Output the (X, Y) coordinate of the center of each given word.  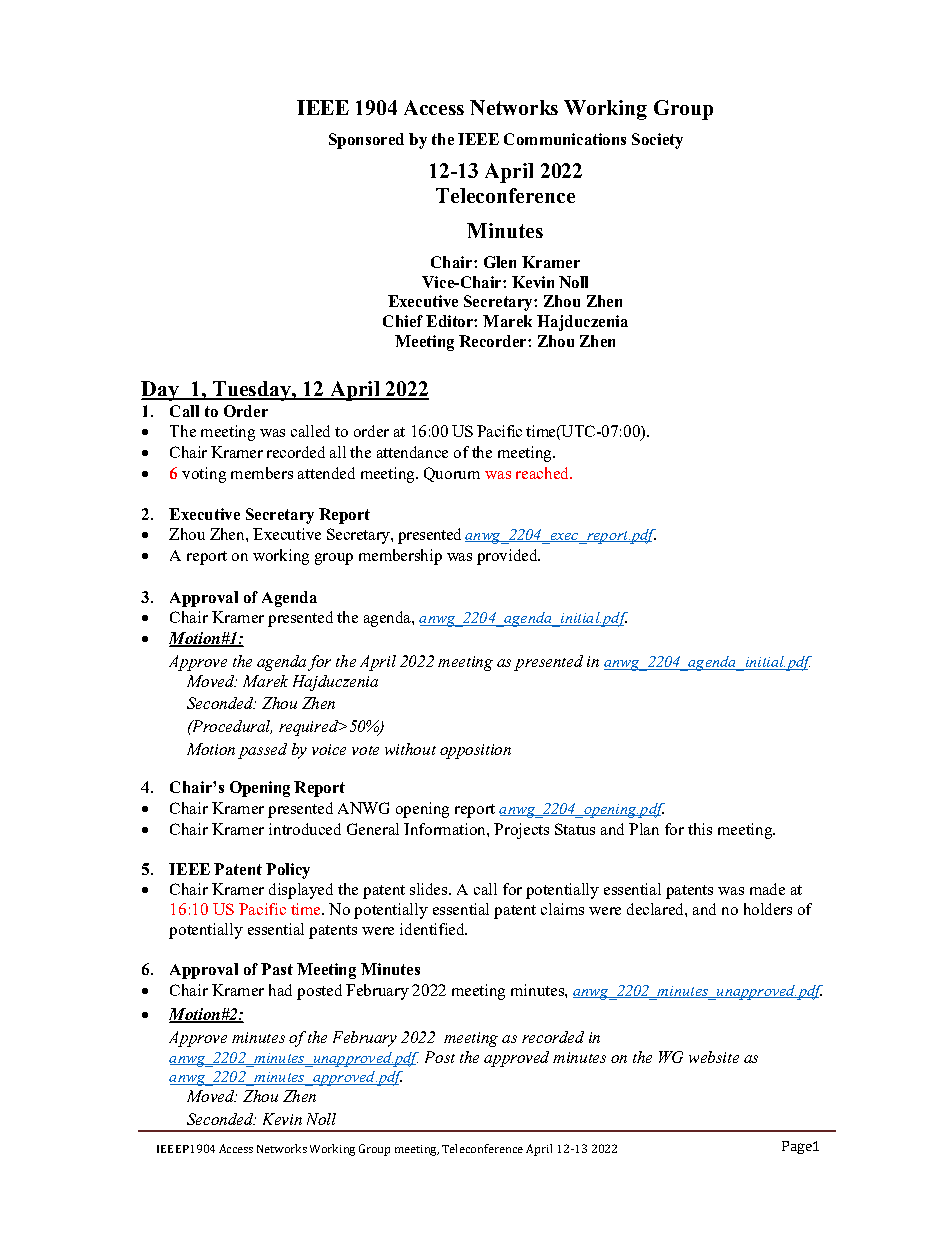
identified (433, 929)
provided (508, 557)
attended (326, 473)
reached (543, 473)
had (280, 990)
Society (657, 141)
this (700, 829)
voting (204, 475)
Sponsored (366, 141)
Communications (565, 139)
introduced (305, 829)
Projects (521, 831)
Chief (403, 321)
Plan (644, 829)
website (714, 1057)
